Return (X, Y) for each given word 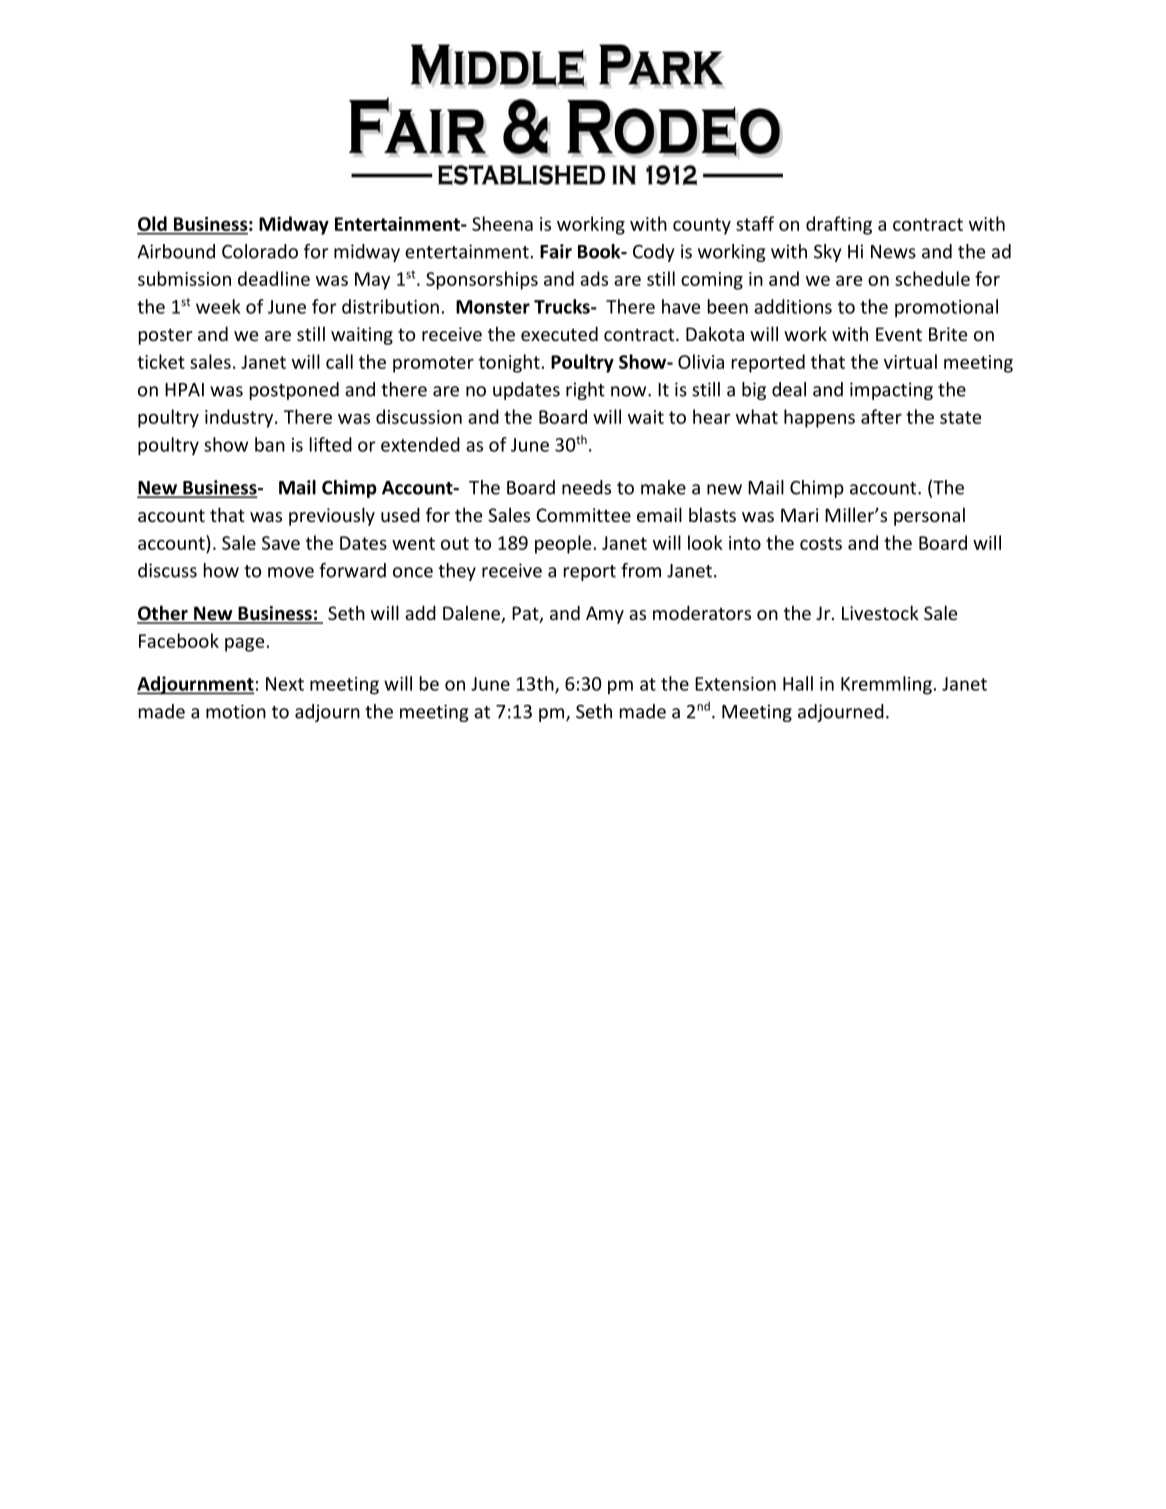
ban (270, 444)
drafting (839, 225)
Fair (556, 251)
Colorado (260, 251)
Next (285, 684)
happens (819, 418)
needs (586, 487)
